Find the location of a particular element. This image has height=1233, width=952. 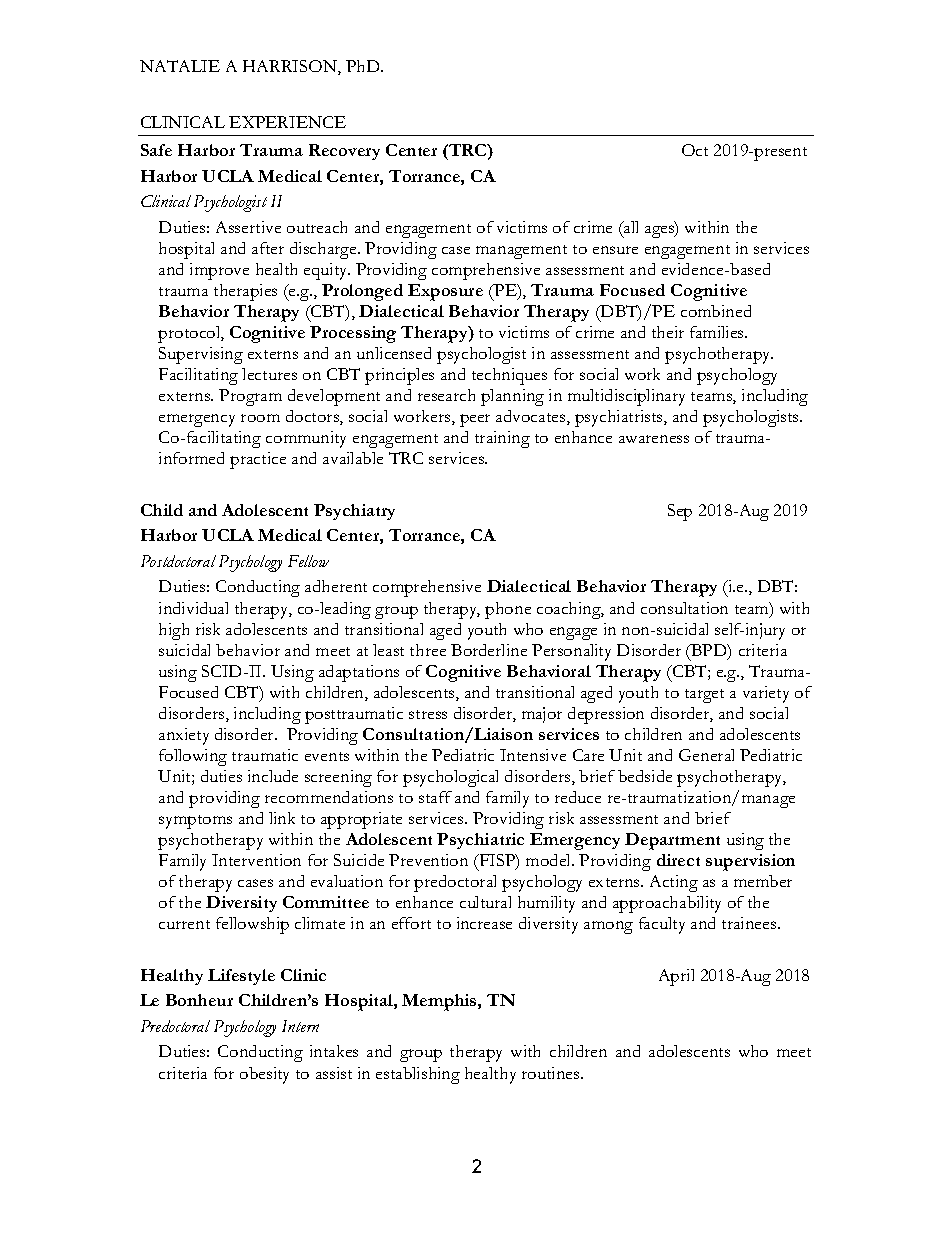

NATALIE is located at coordinates (180, 66).
